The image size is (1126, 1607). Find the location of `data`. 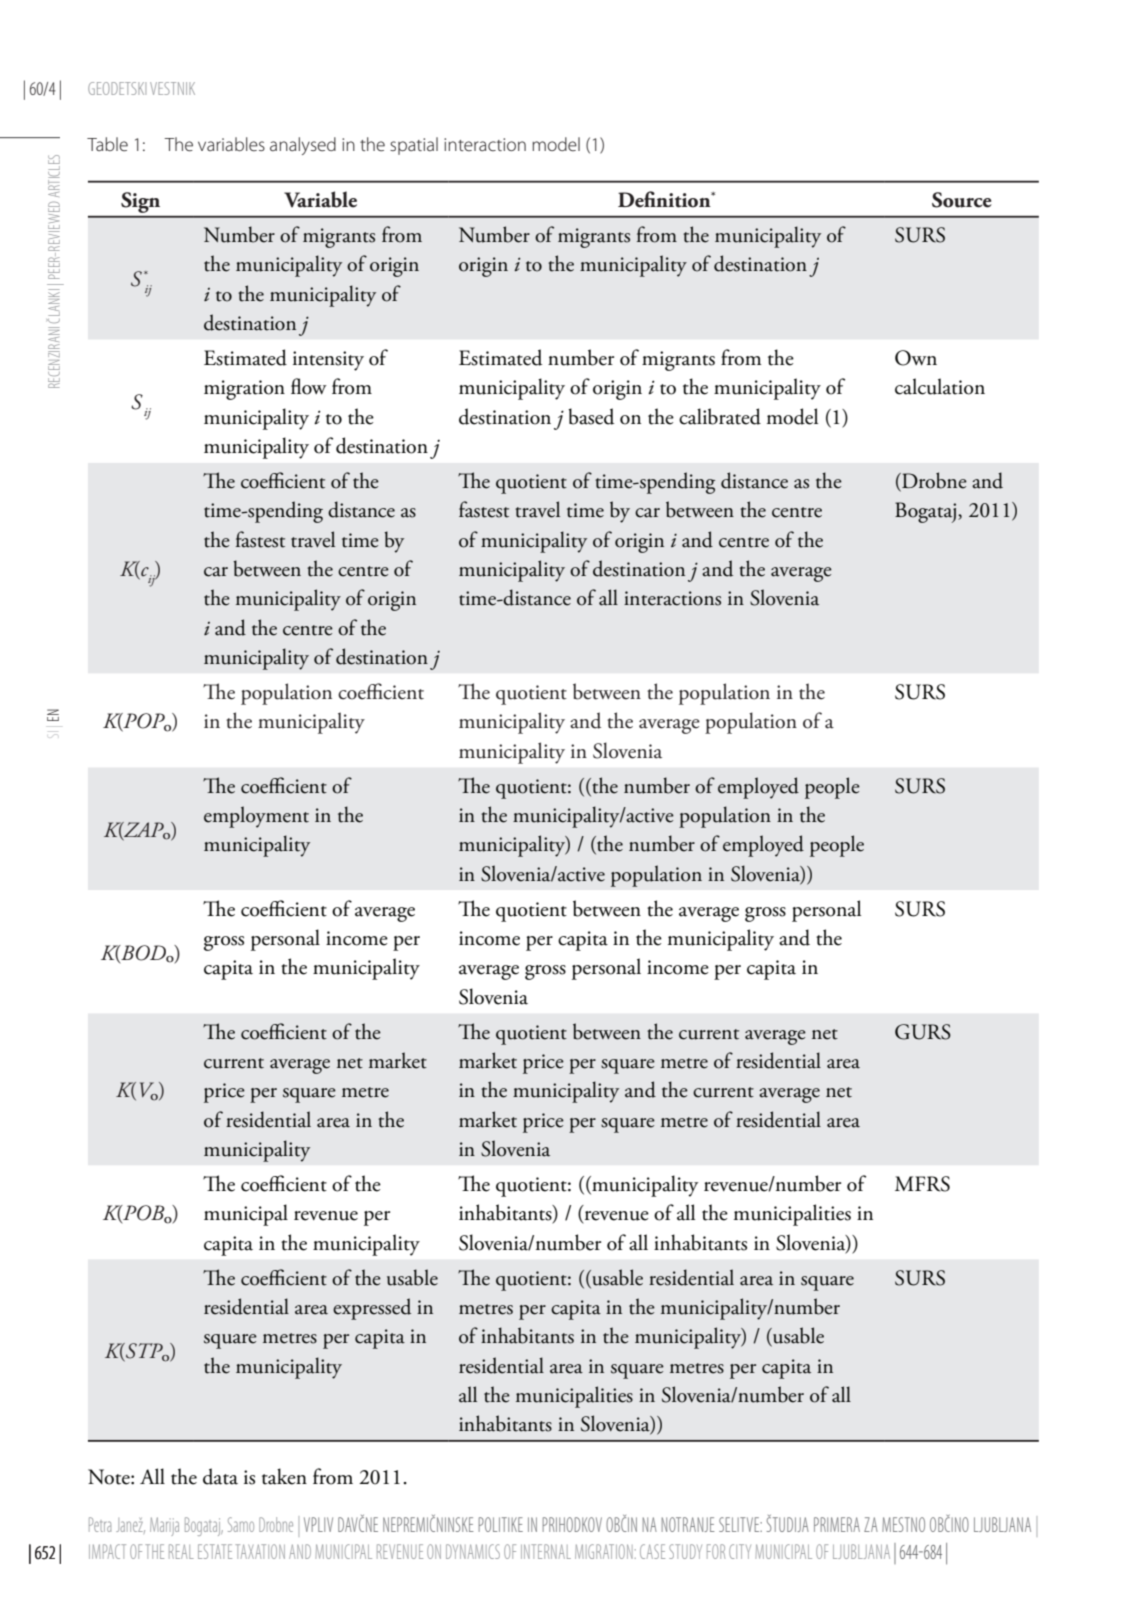

data is located at coordinates (220, 1476).
